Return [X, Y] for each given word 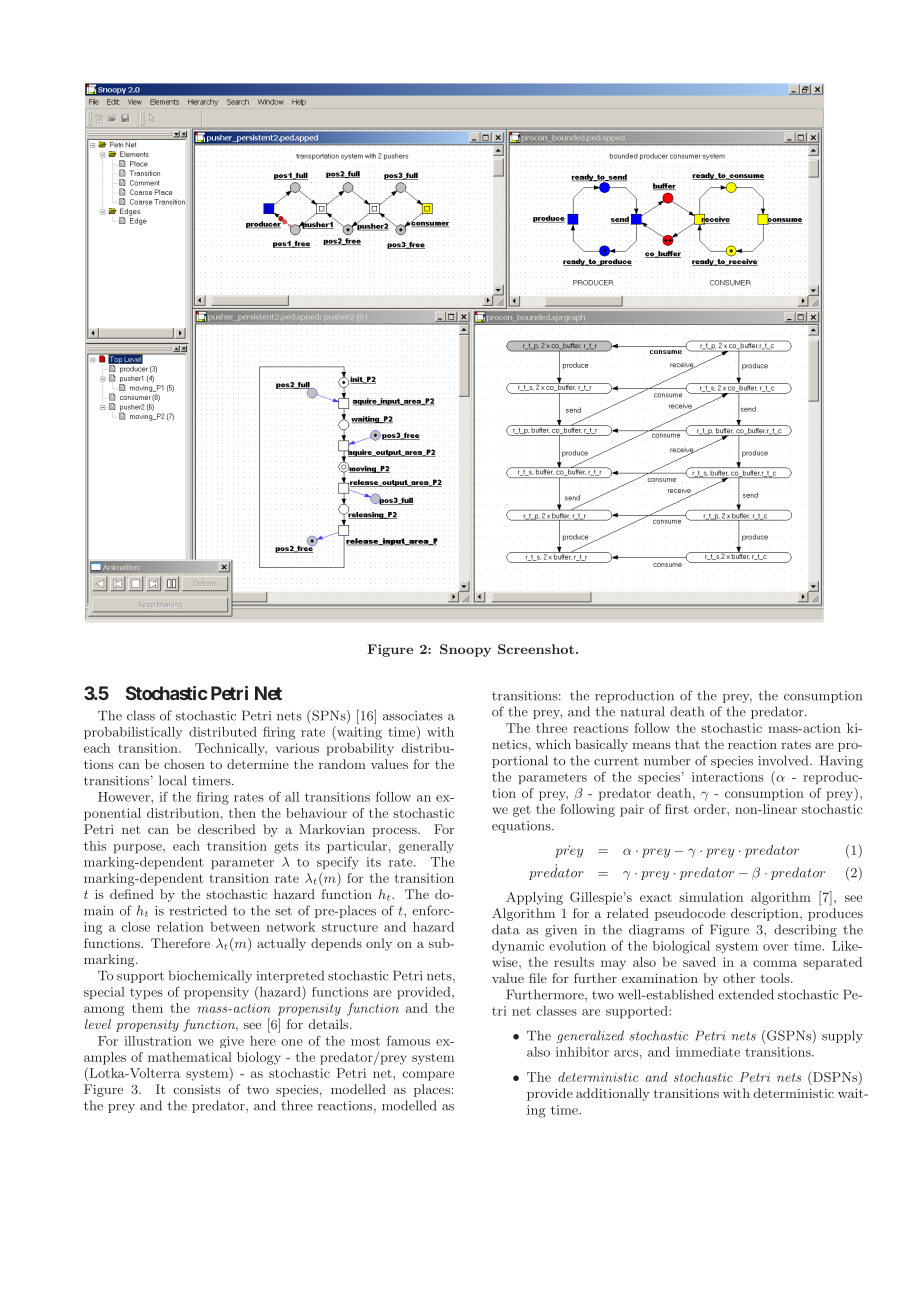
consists [197, 1089]
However [125, 797]
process [395, 832]
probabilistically [133, 733]
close [135, 927]
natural [642, 711]
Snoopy [465, 650]
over [776, 947]
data [506, 929]
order [711, 809]
